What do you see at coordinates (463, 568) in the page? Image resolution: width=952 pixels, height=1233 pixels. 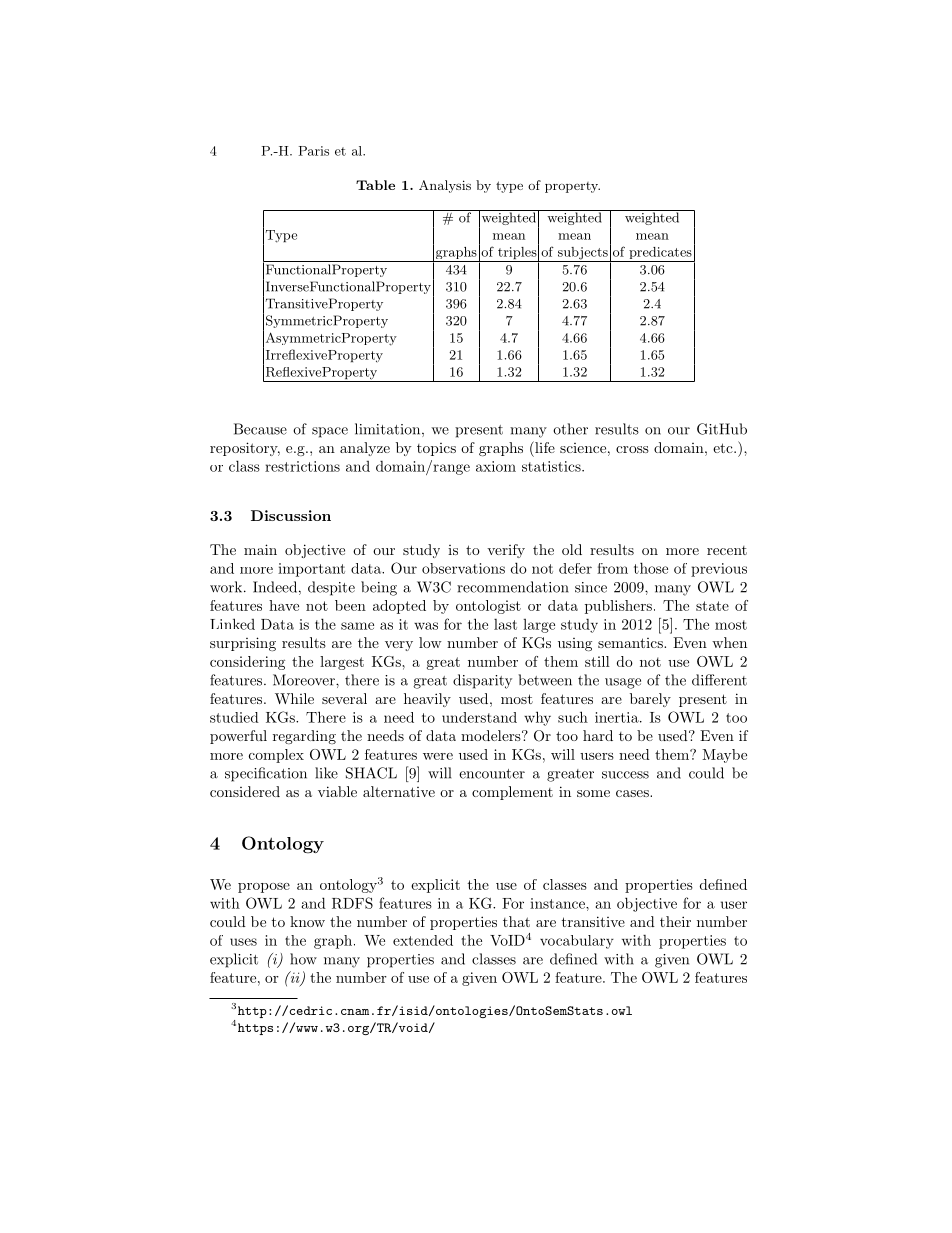 I see `observations` at bounding box center [463, 568].
